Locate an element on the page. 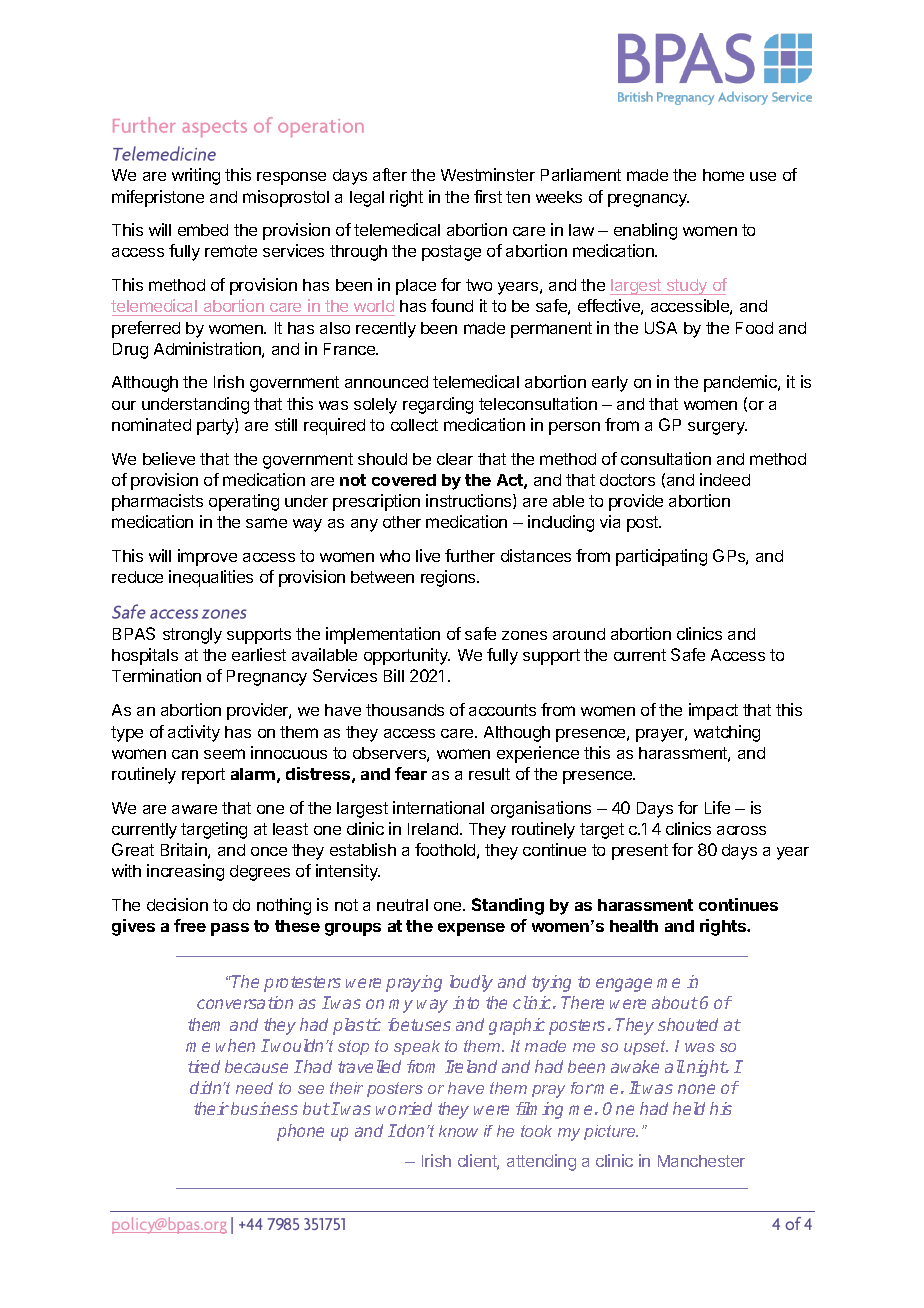  can is located at coordinates (185, 754).
